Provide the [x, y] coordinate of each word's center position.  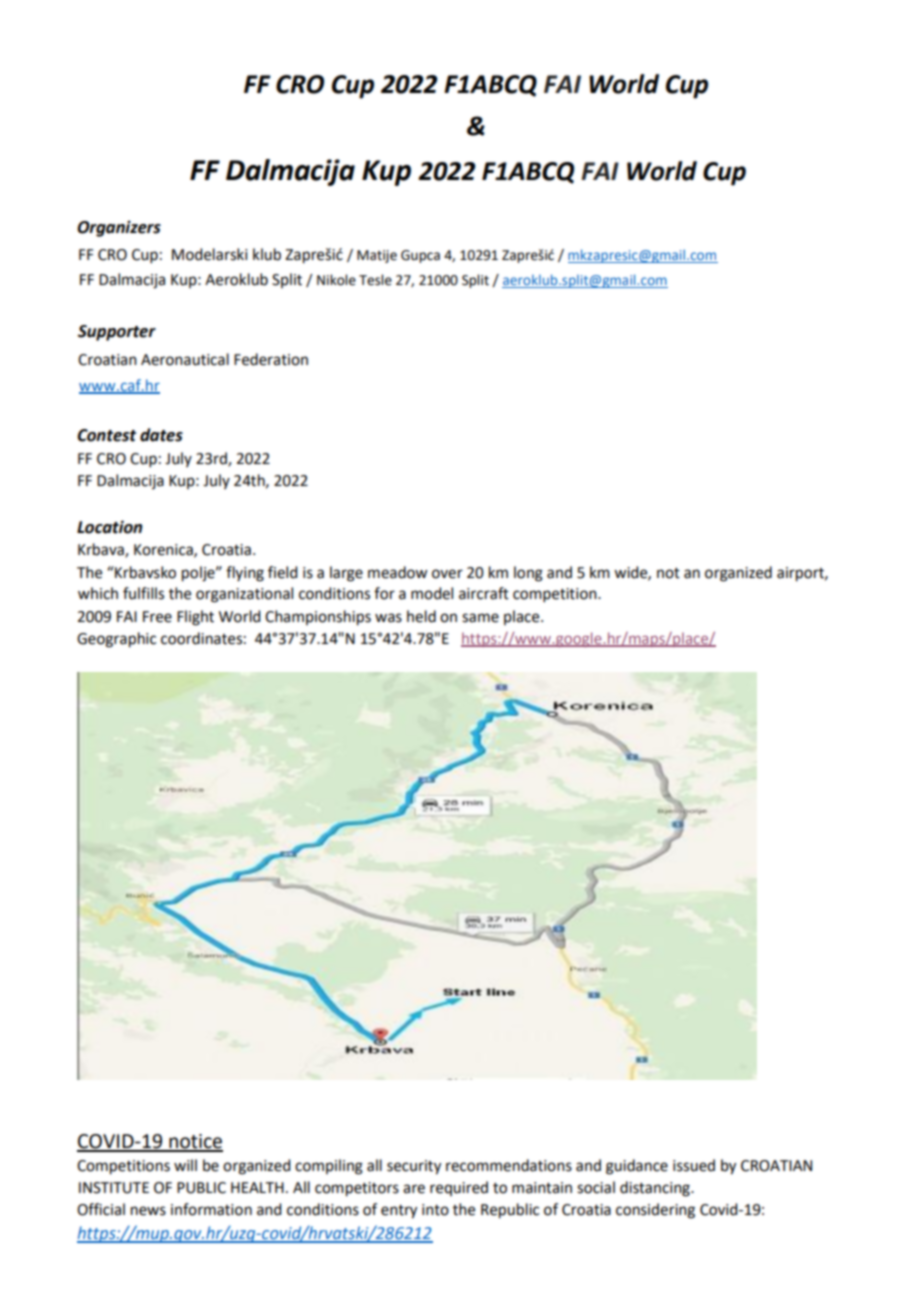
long [528, 574]
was [388, 618]
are [414, 1189]
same [480, 618]
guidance [637, 1167]
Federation [271, 359]
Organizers [119, 228]
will [185, 1165]
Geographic [116, 640]
